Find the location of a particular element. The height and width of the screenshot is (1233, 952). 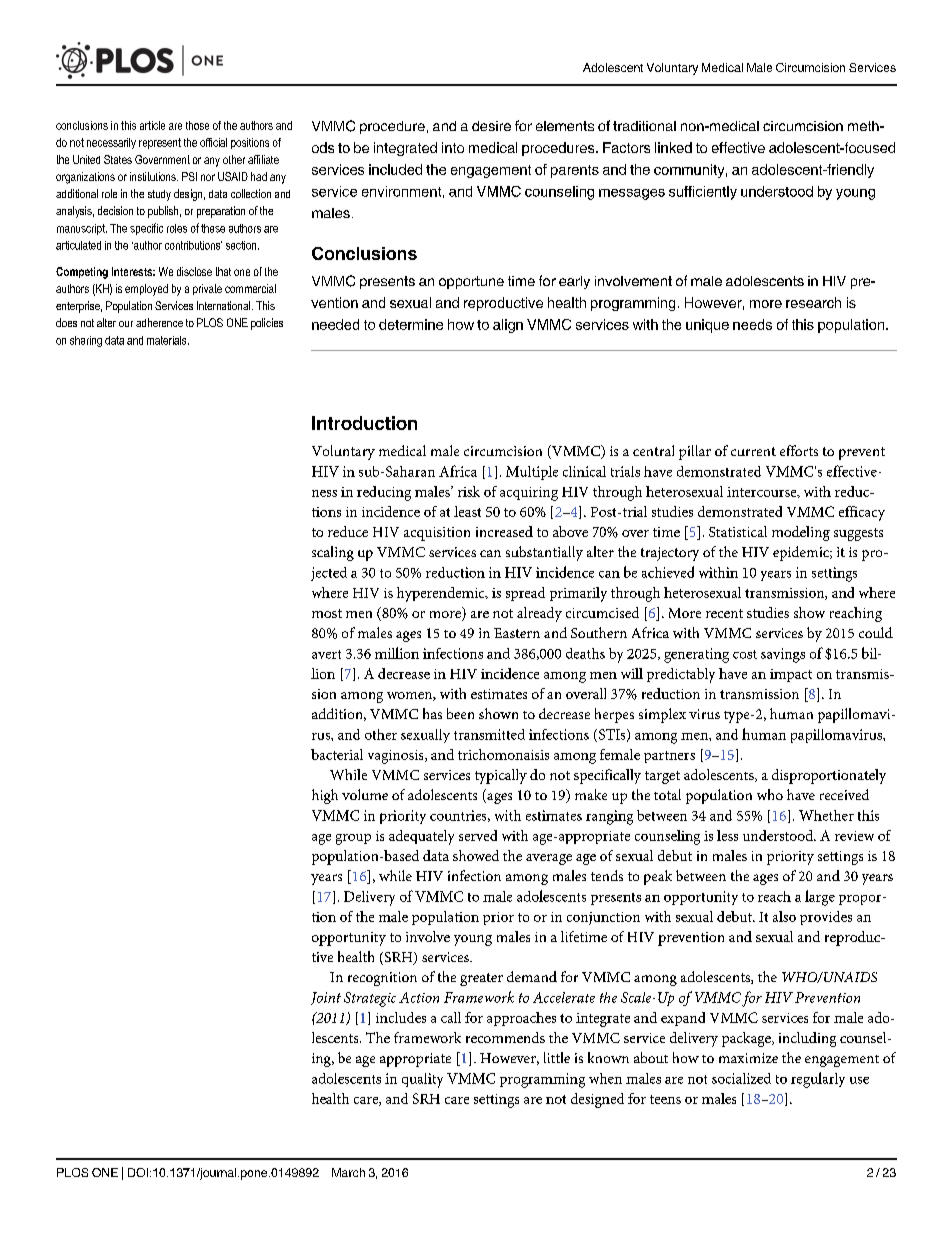

represent is located at coordinates (160, 143).
